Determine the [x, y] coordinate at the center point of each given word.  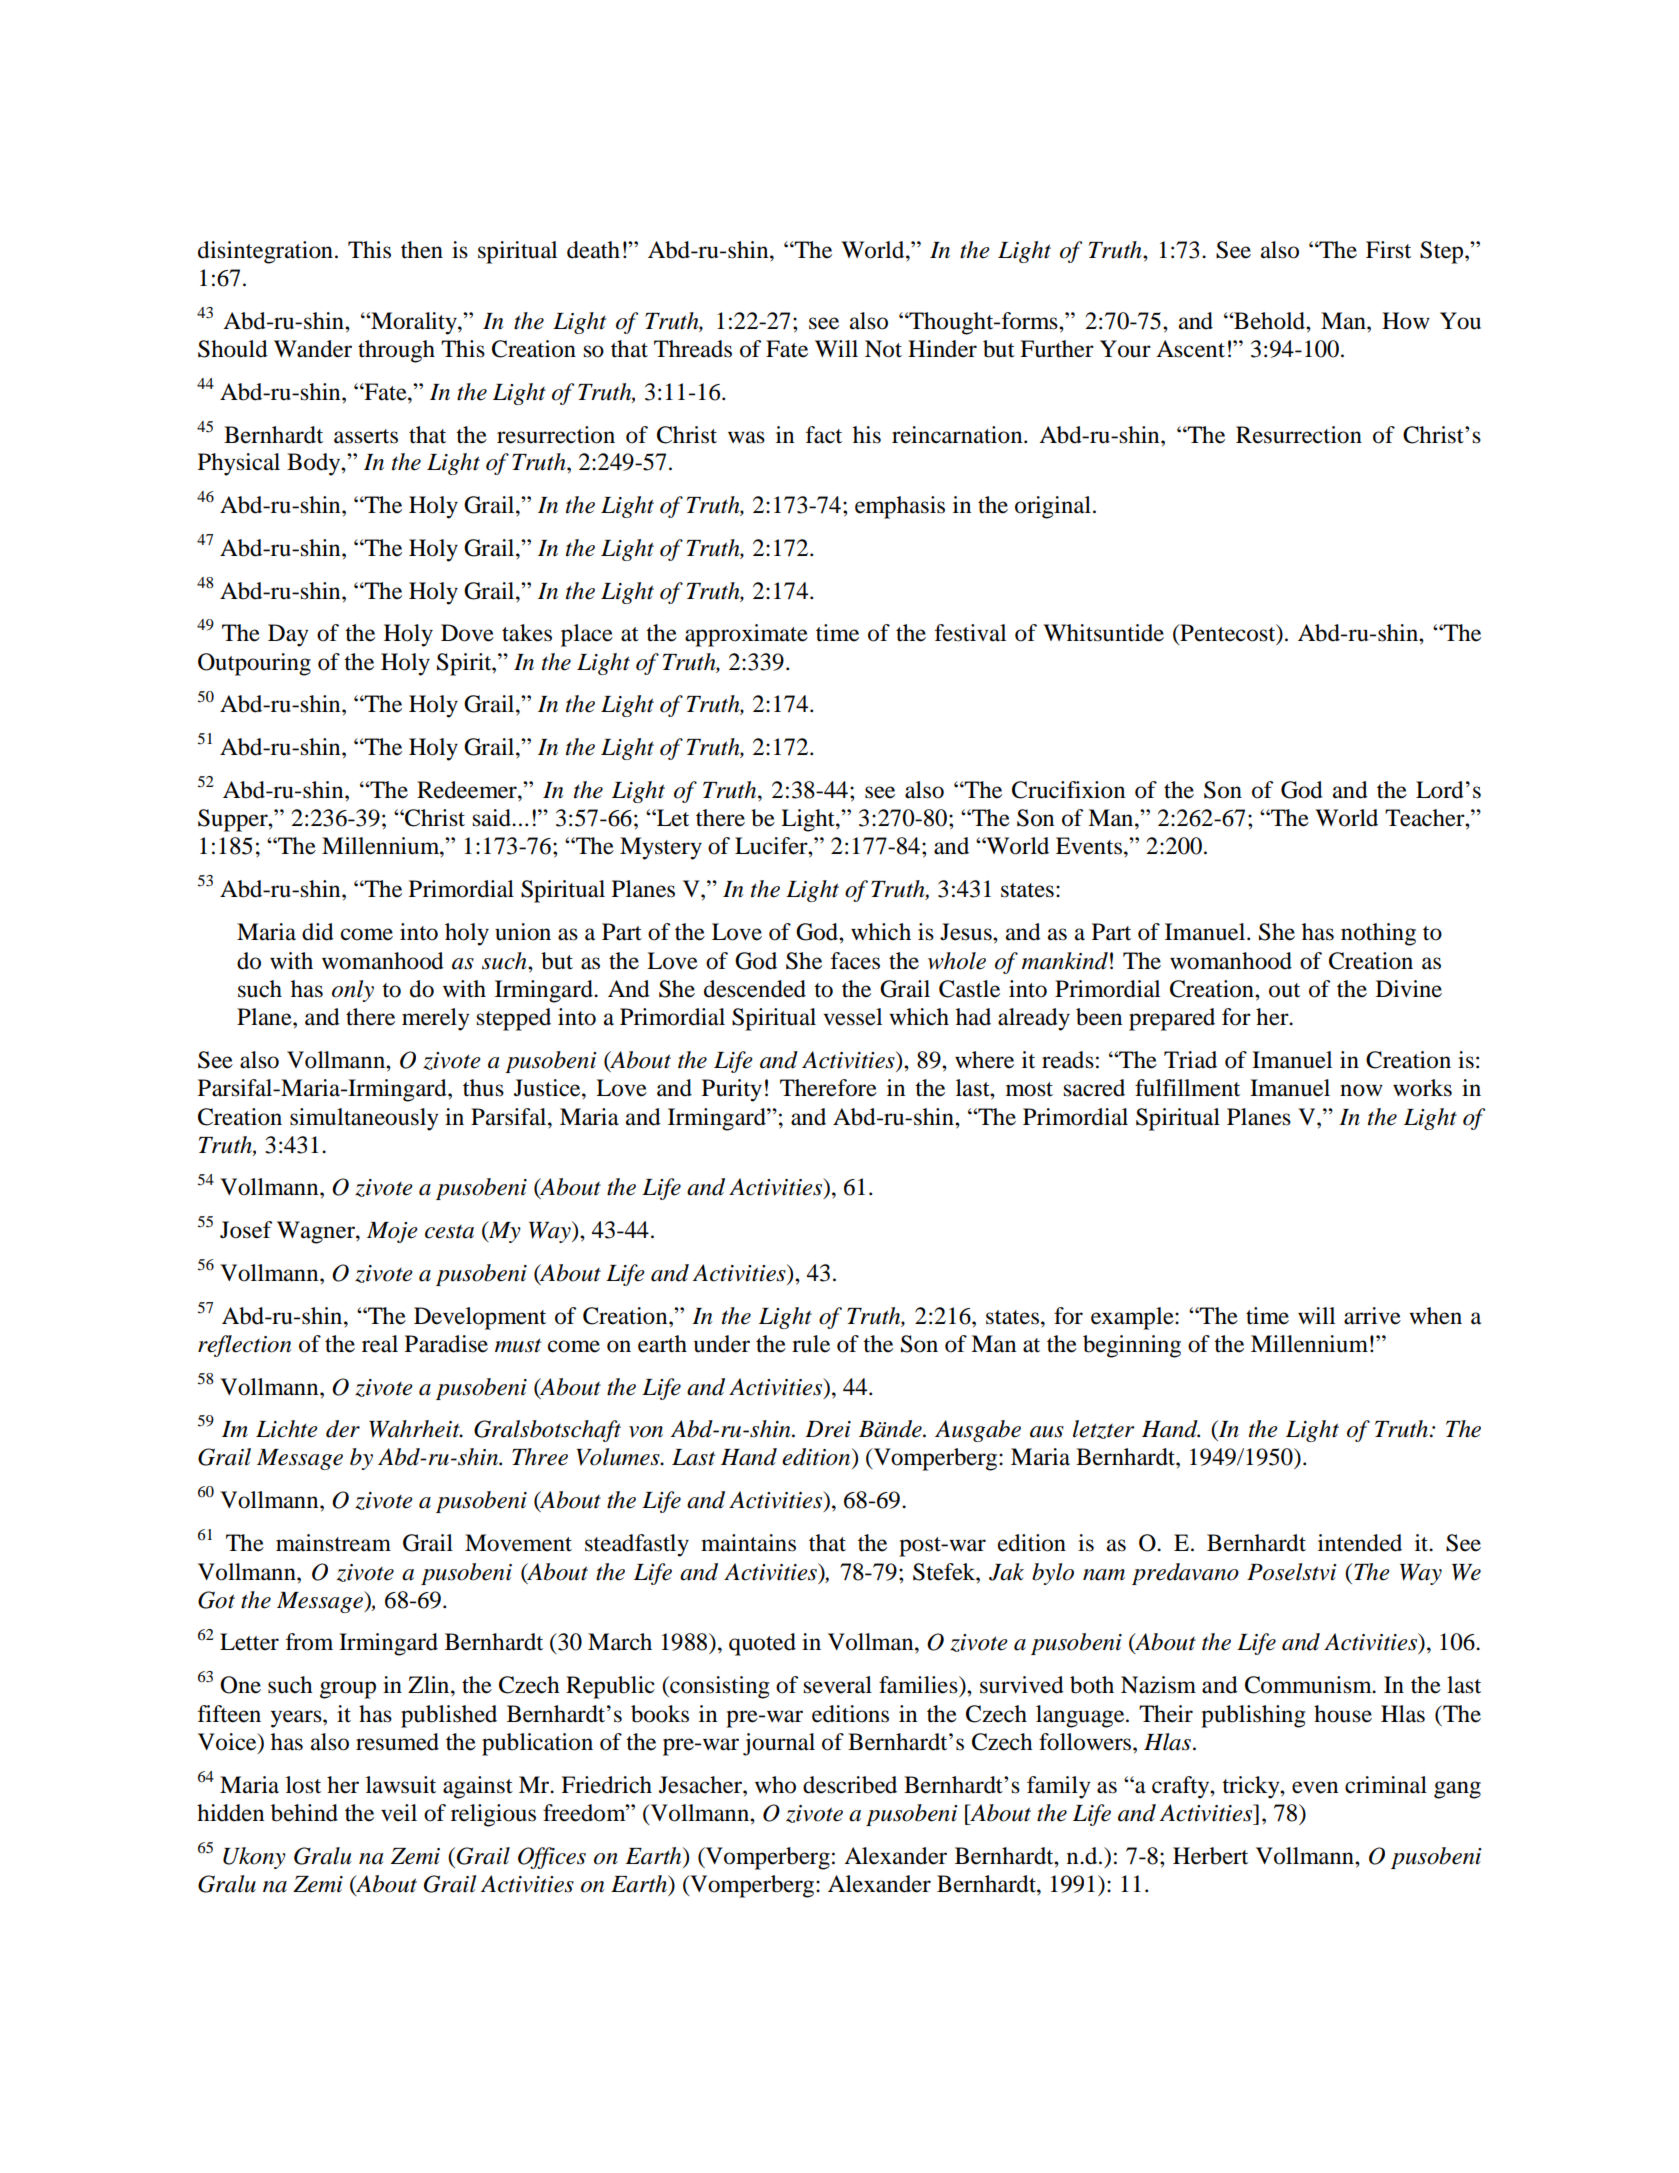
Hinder [942, 349]
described [850, 1785]
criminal [1386, 1785]
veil [399, 1813]
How [1406, 321]
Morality [414, 323]
